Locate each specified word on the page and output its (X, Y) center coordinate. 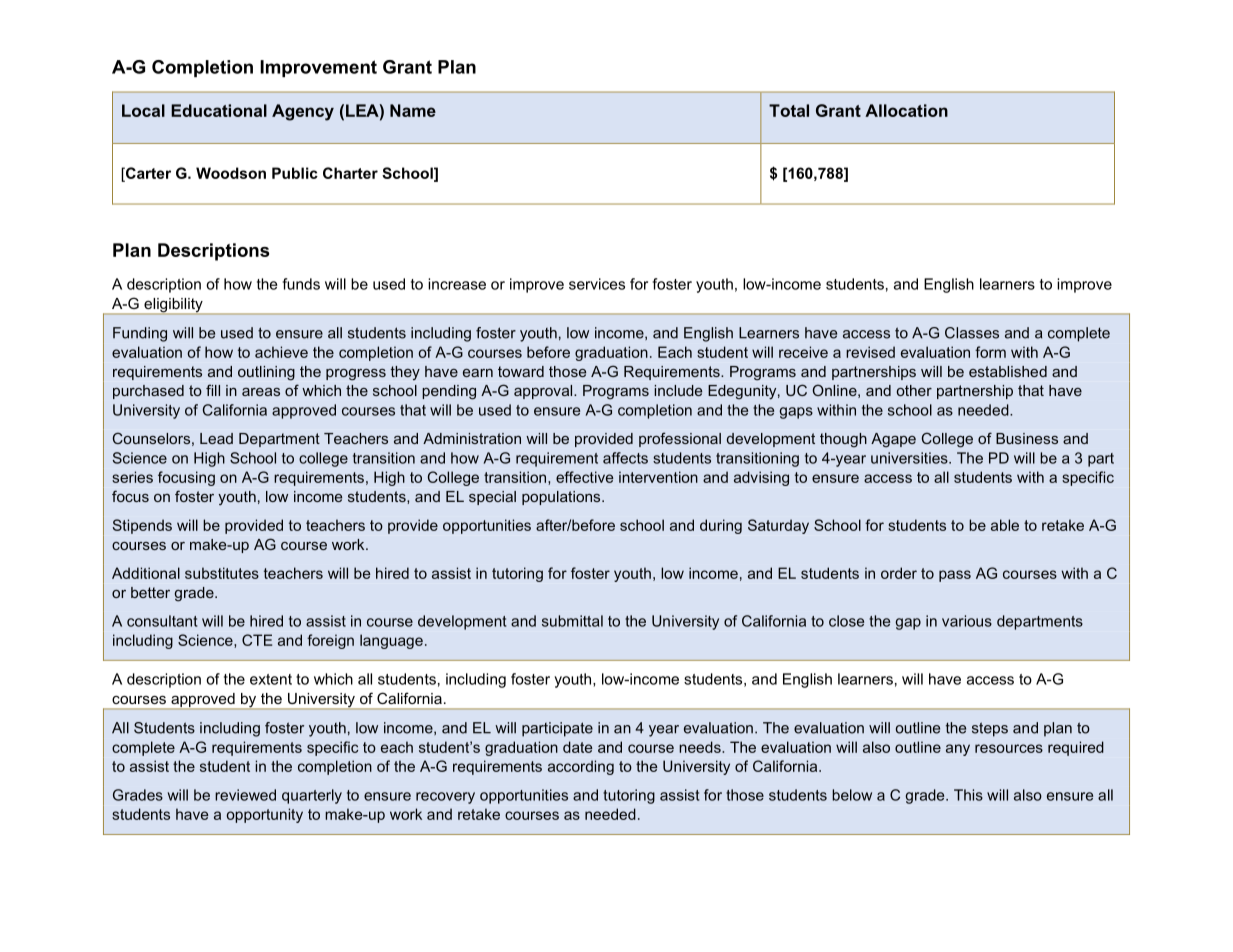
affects (625, 458)
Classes (972, 333)
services (597, 284)
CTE (257, 640)
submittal (572, 621)
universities (910, 458)
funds (301, 284)
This (968, 795)
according (581, 767)
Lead (216, 438)
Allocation (906, 110)
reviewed (245, 795)
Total (789, 110)
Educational (219, 110)
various (967, 621)
